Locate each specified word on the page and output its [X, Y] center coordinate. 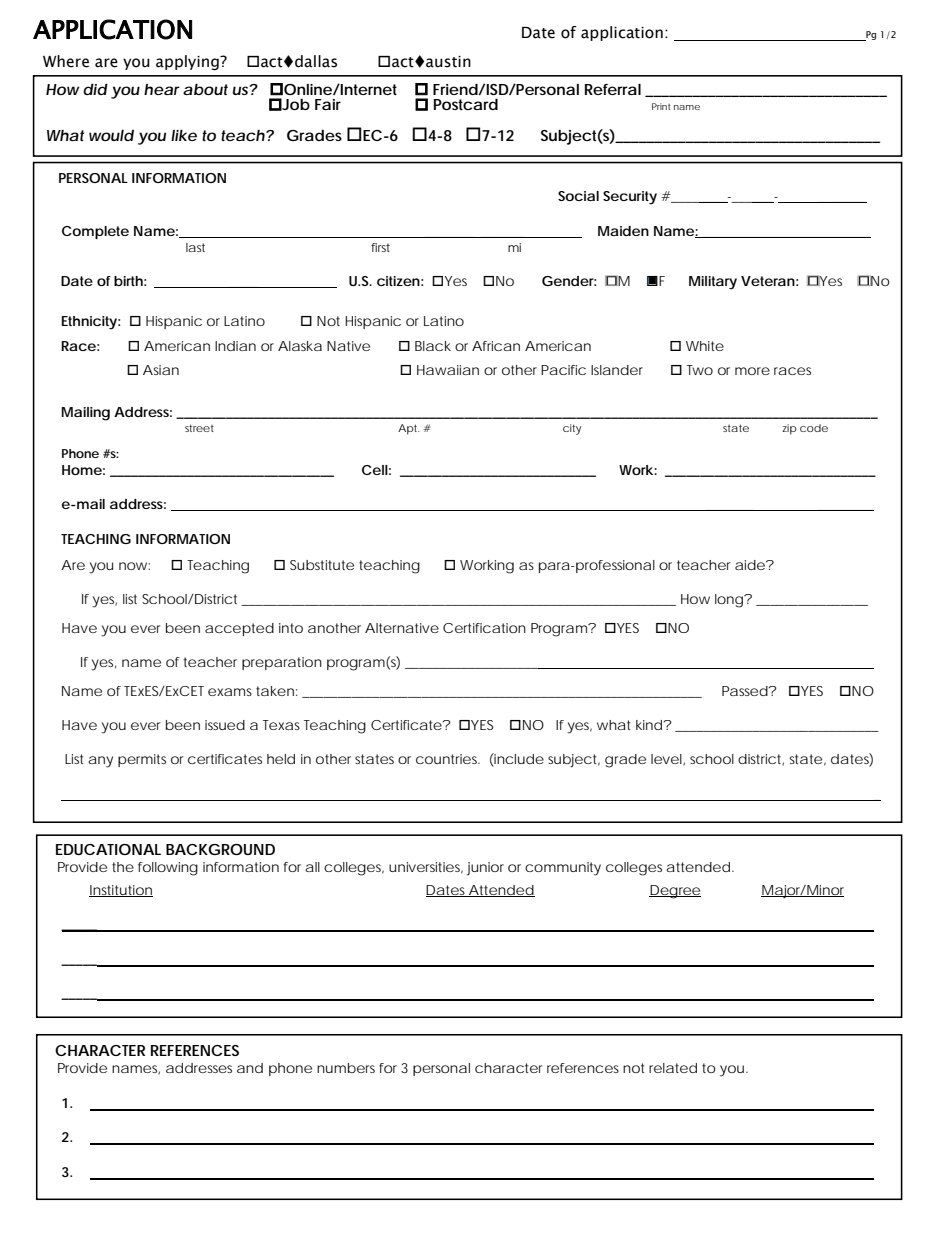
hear [162, 89]
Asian [161, 370]
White [705, 346]
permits [142, 760]
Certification [484, 628]
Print [661, 106]
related [673, 1068]
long [730, 601]
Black [433, 346]
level [667, 759]
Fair [328, 104]
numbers [346, 1068]
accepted [239, 629]
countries [448, 759]
